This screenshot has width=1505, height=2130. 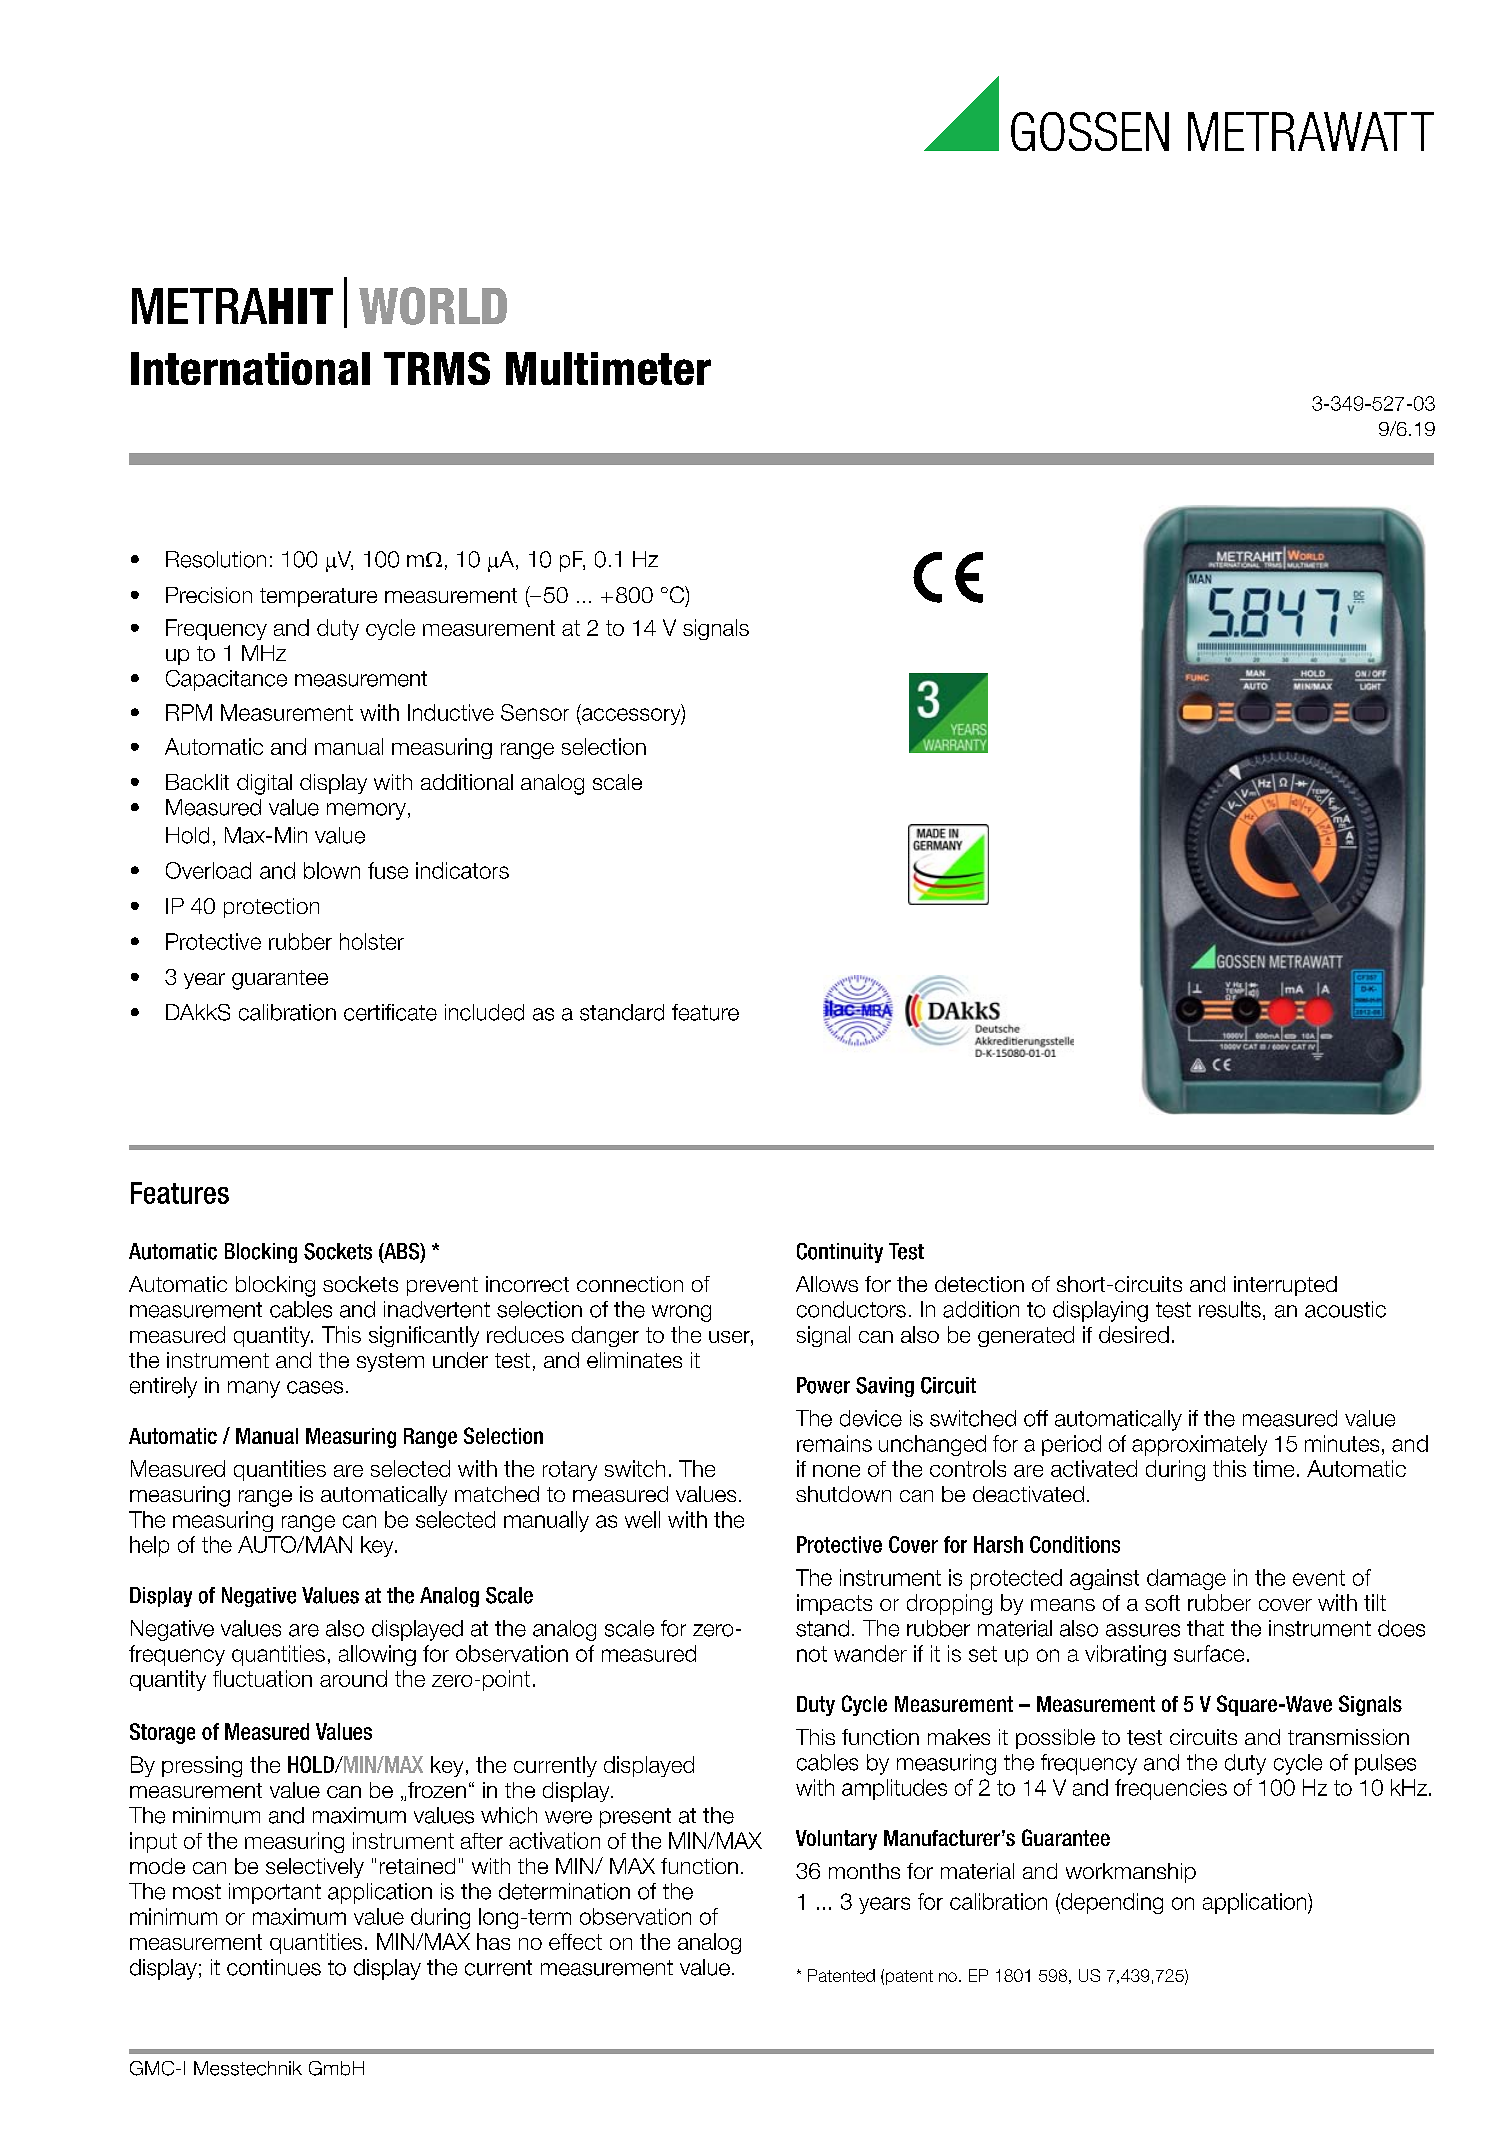 What do you see at coordinates (1131, 1873) in the screenshot?
I see `workmanship` at bounding box center [1131, 1873].
